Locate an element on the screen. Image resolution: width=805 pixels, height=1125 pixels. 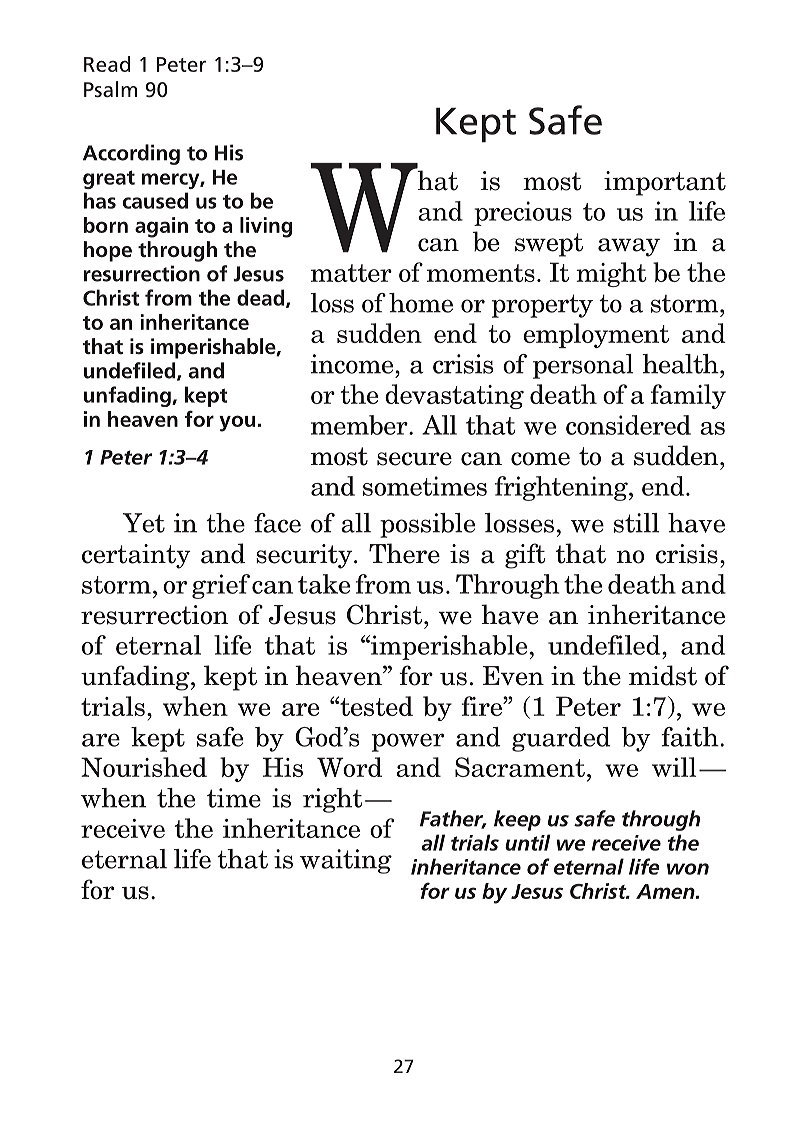
fire is located at coordinates (483, 706).
